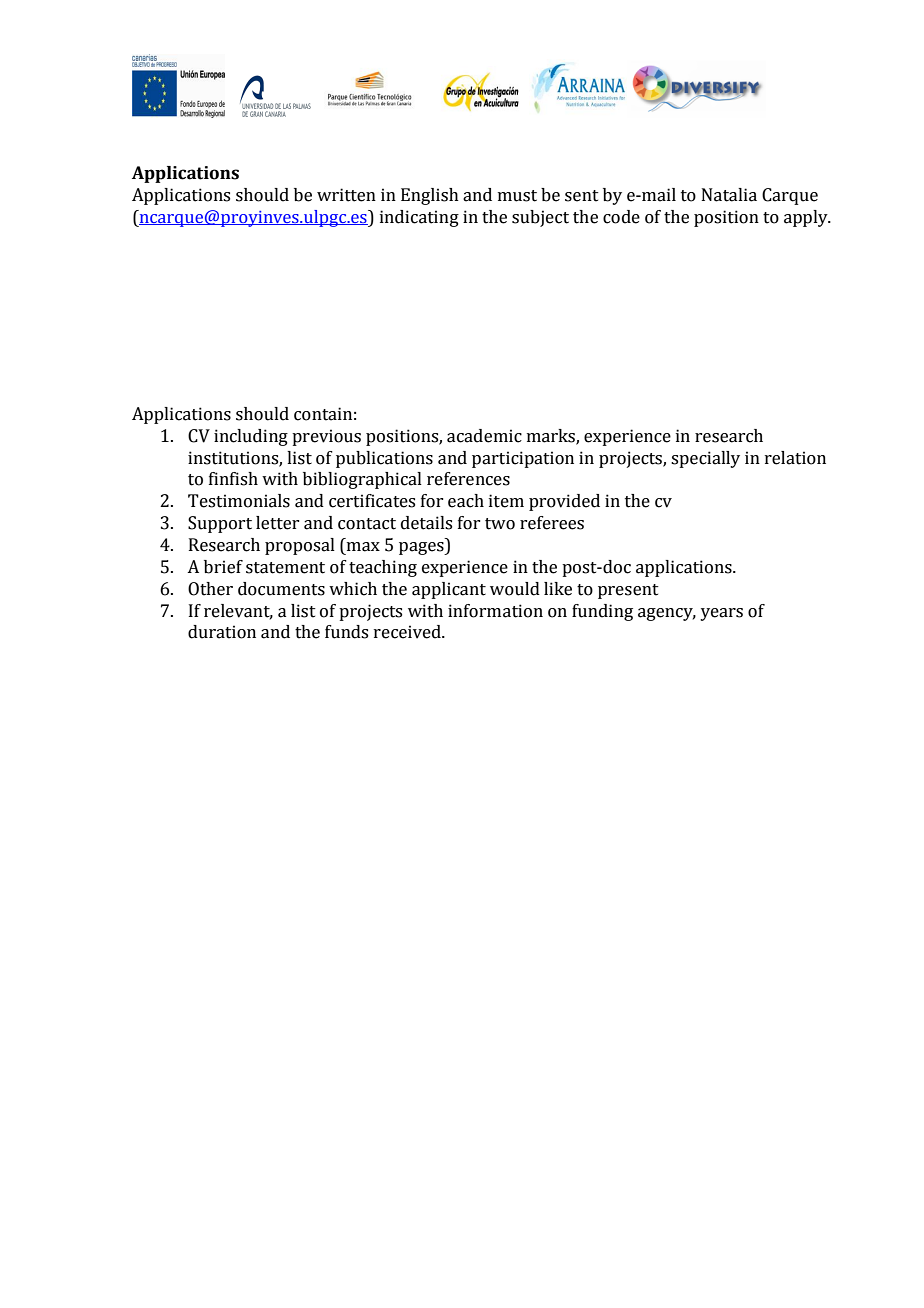 Image resolution: width=924 pixels, height=1308 pixels. I want to click on written, so click(346, 195).
